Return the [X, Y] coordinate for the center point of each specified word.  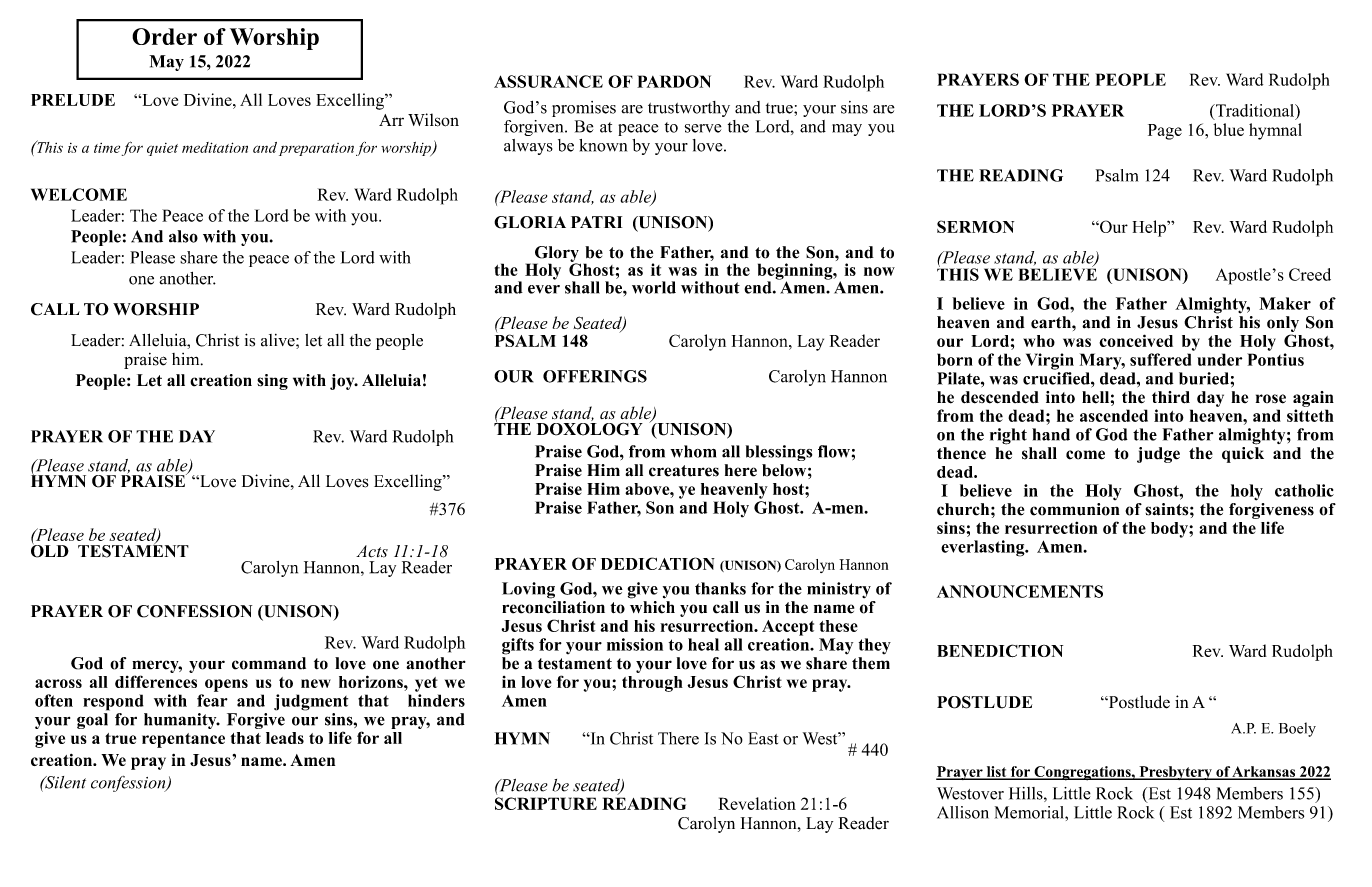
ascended [1114, 415]
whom [693, 451]
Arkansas [1264, 772]
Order [164, 36]
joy [343, 382]
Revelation [757, 803]
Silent [64, 782]
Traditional [1255, 111]
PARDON [674, 81]
